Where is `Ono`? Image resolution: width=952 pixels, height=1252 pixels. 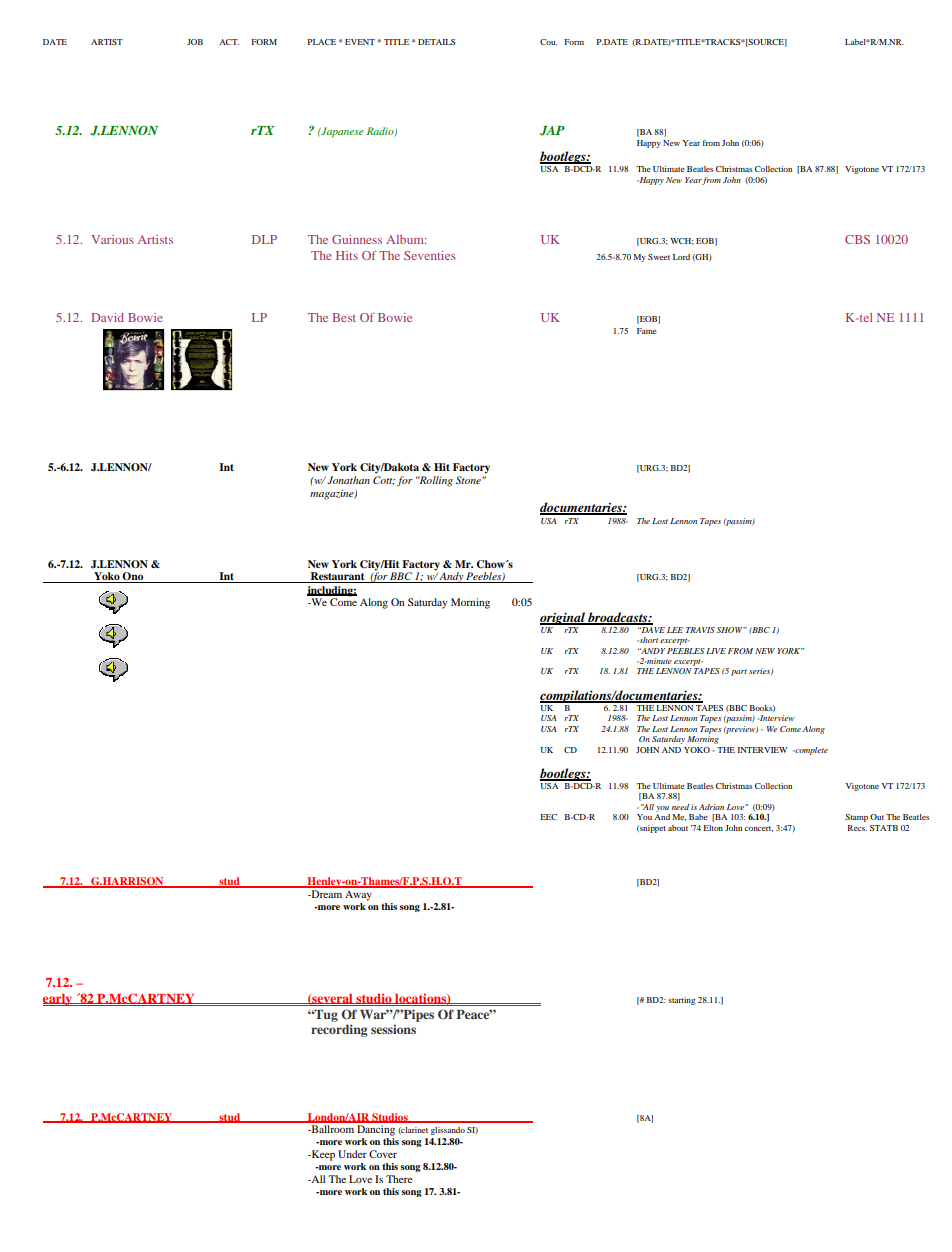 Ono is located at coordinates (133, 577).
